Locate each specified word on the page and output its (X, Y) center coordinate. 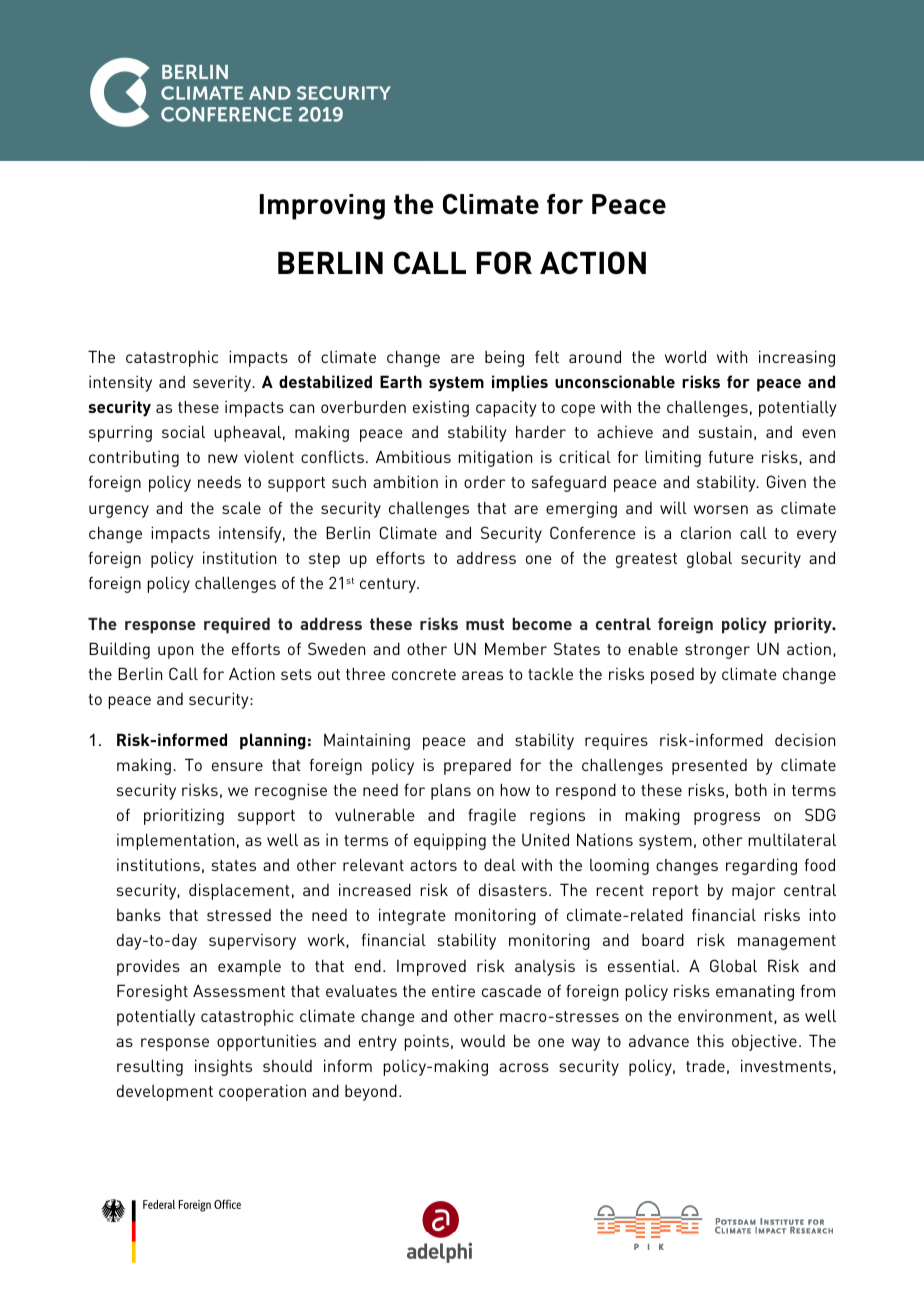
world (685, 356)
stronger (717, 651)
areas (482, 675)
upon (175, 652)
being (504, 358)
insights (223, 1067)
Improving (322, 207)
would (483, 1041)
